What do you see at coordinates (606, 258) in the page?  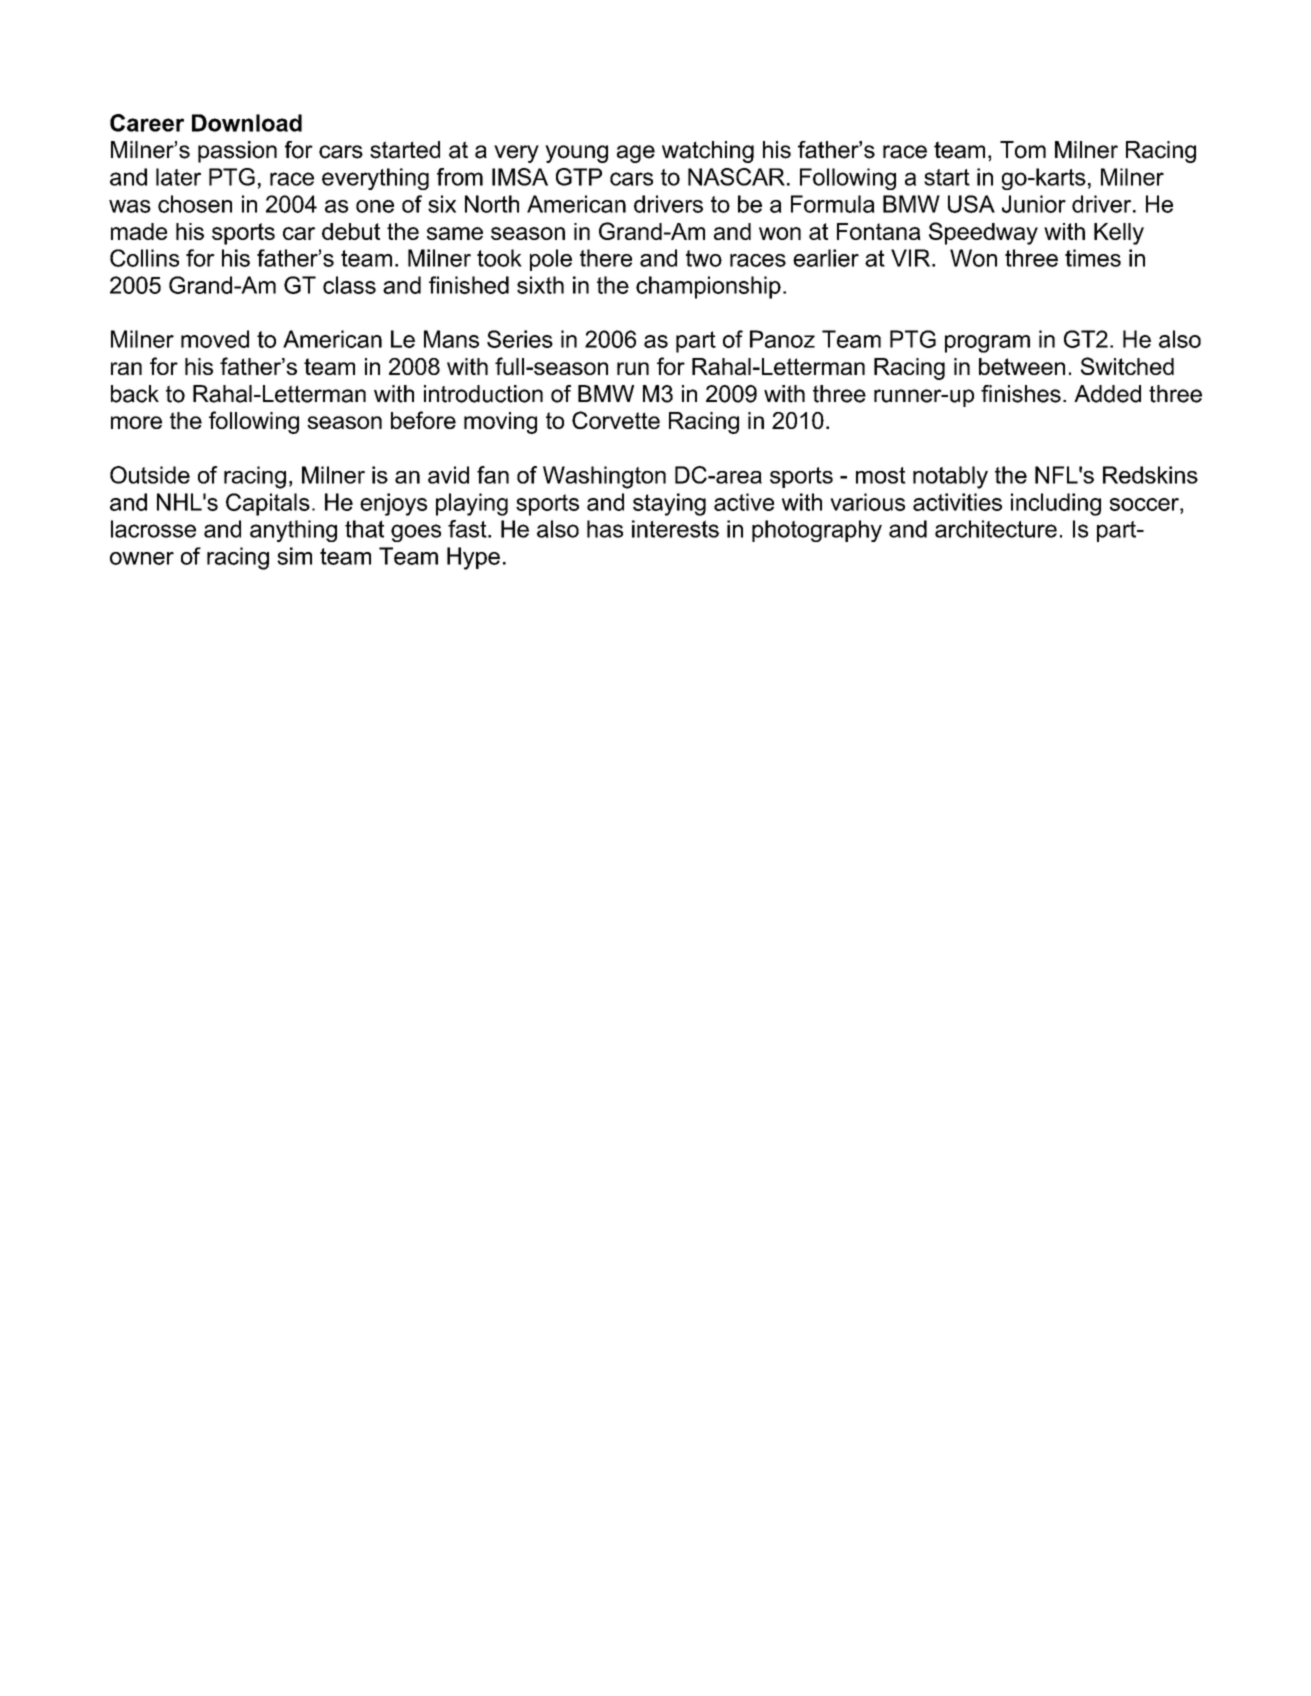 I see `there` at bounding box center [606, 258].
